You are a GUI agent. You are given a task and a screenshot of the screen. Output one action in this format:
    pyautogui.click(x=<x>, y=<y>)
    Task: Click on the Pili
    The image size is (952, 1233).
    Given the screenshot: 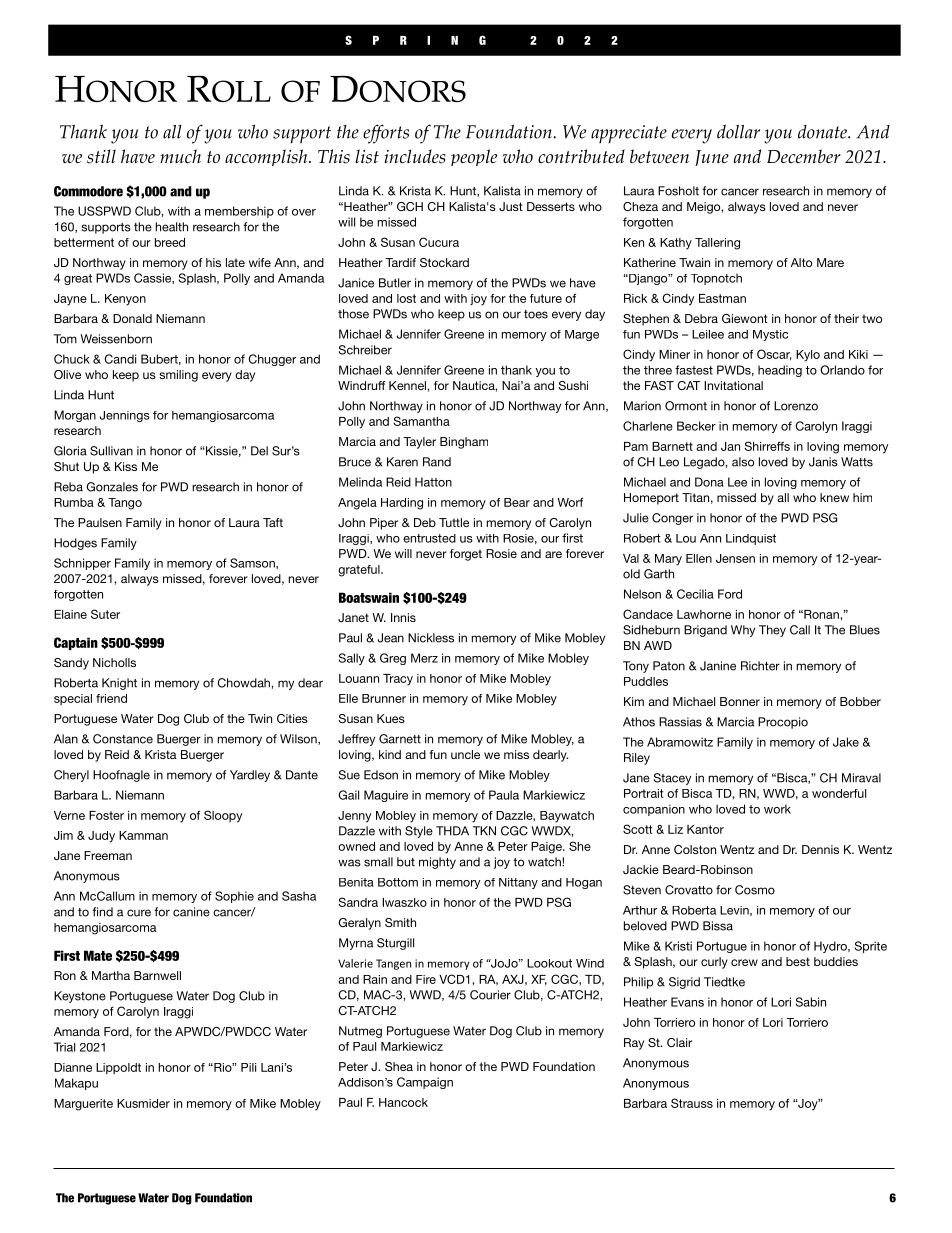 What is the action you would take?
    pyautogui.click(x=248, y=1067)
